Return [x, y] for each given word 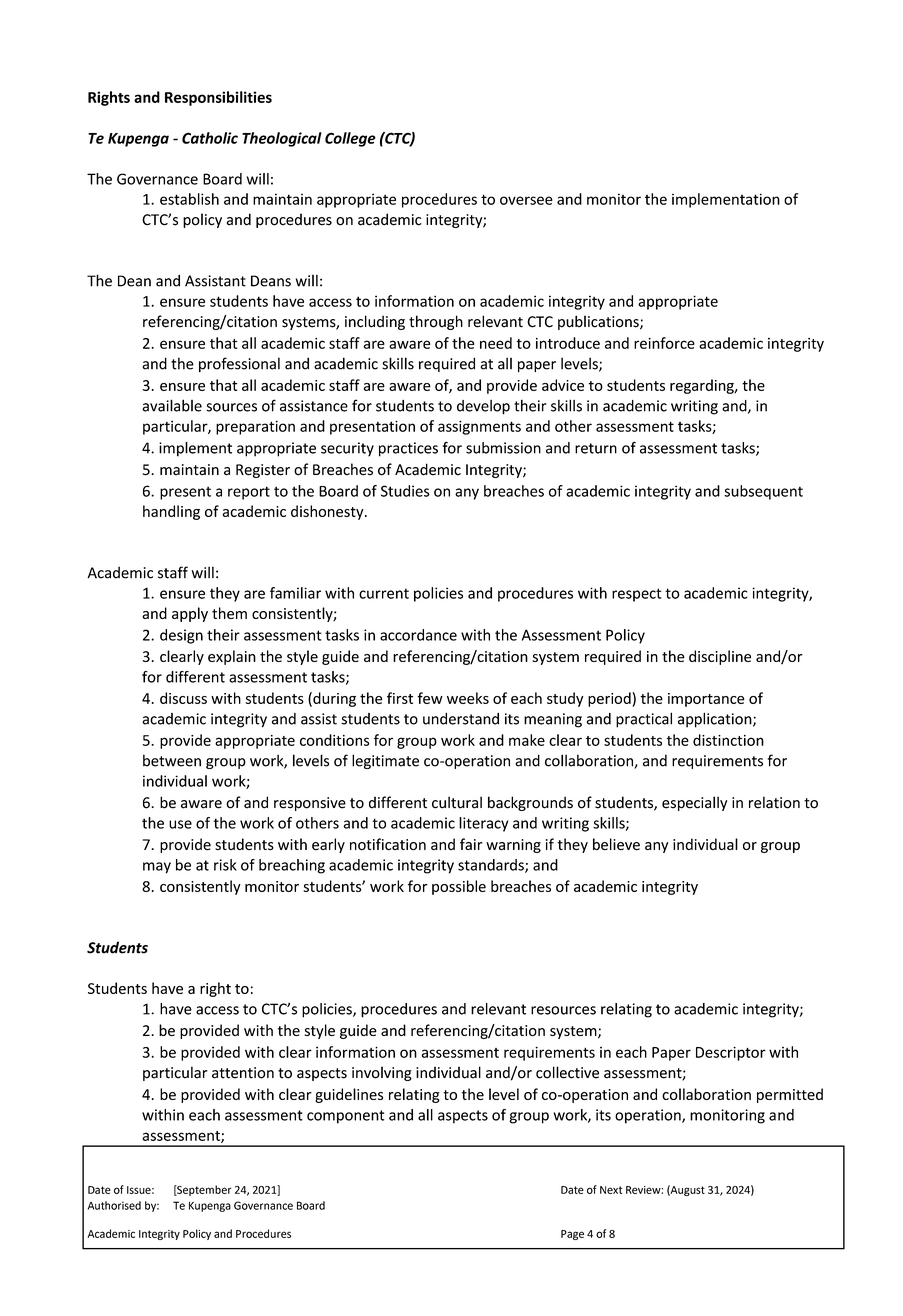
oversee [526, 200]
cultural [457, 802]
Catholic [210, 138]
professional [239, 364]
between [172, 760]
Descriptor [731, 1053]
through [436, 322]
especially [694, 803]
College [350, 139]
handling [171, 512]
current [384, 593]
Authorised [114, 1205]
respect [637, 595]
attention [243, 1073]
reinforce [664, 343]
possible [459, 887]
